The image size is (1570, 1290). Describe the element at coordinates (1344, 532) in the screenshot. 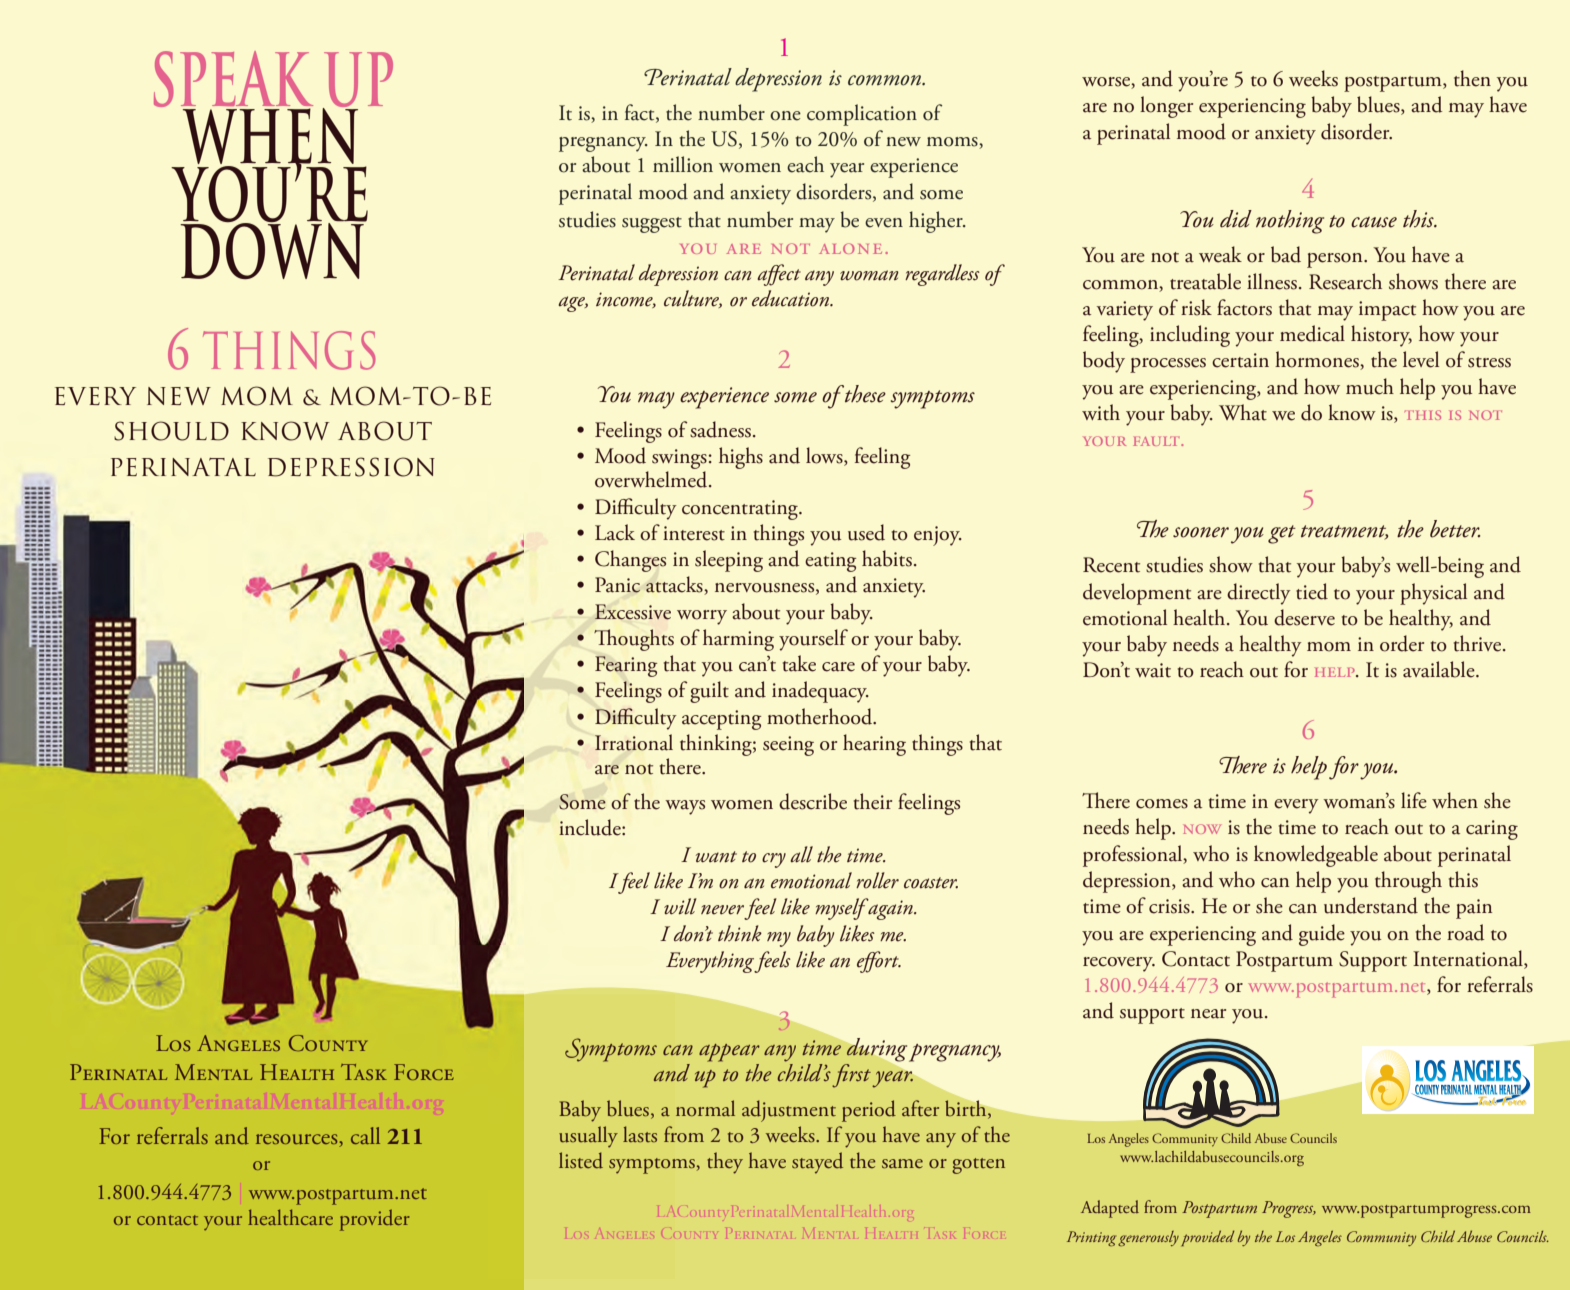

I see `treatment` at that location.
